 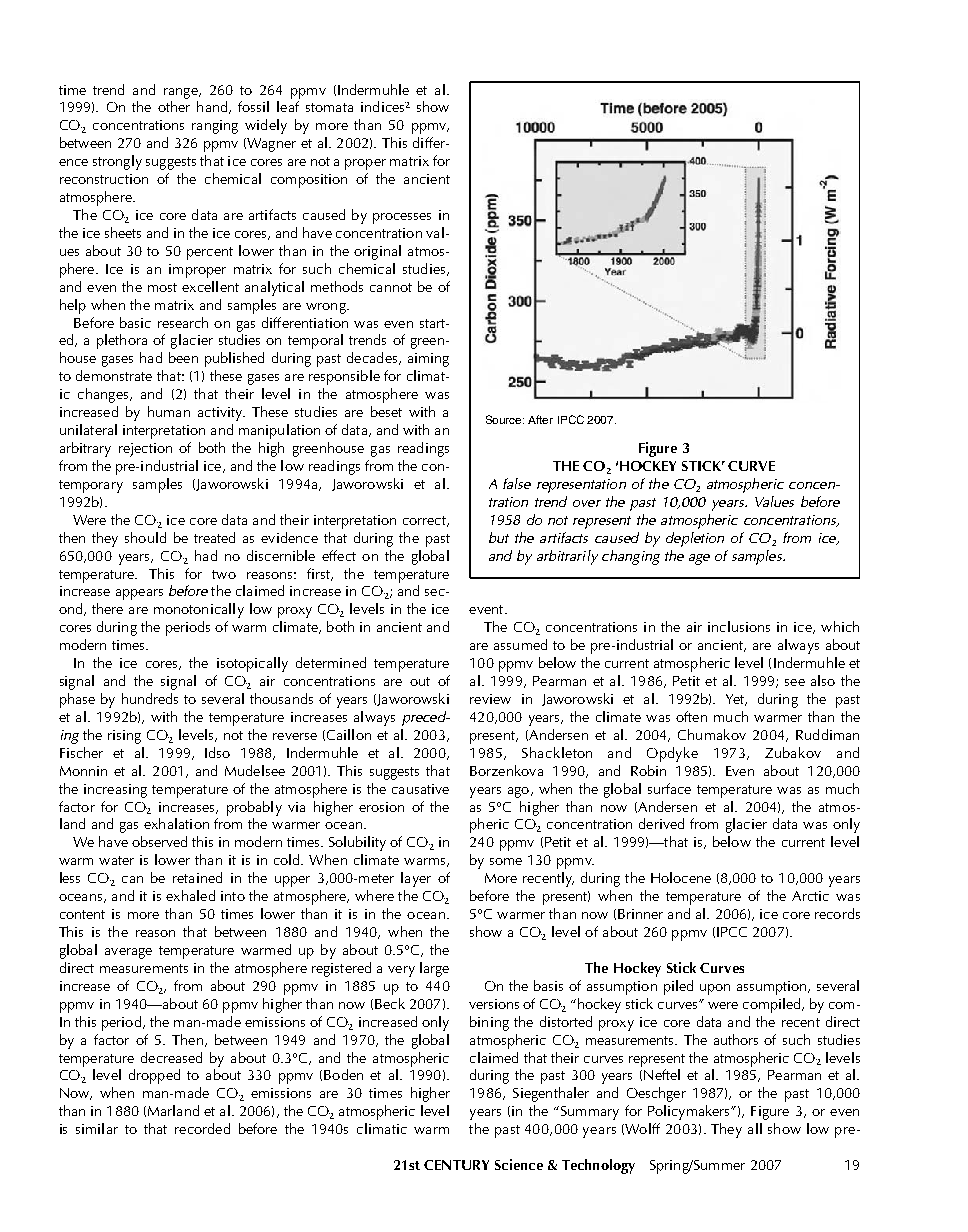 What do you see at coordinates (588, 1113) in the image?
I see `Summary` at bounding box center [588, 1113].
